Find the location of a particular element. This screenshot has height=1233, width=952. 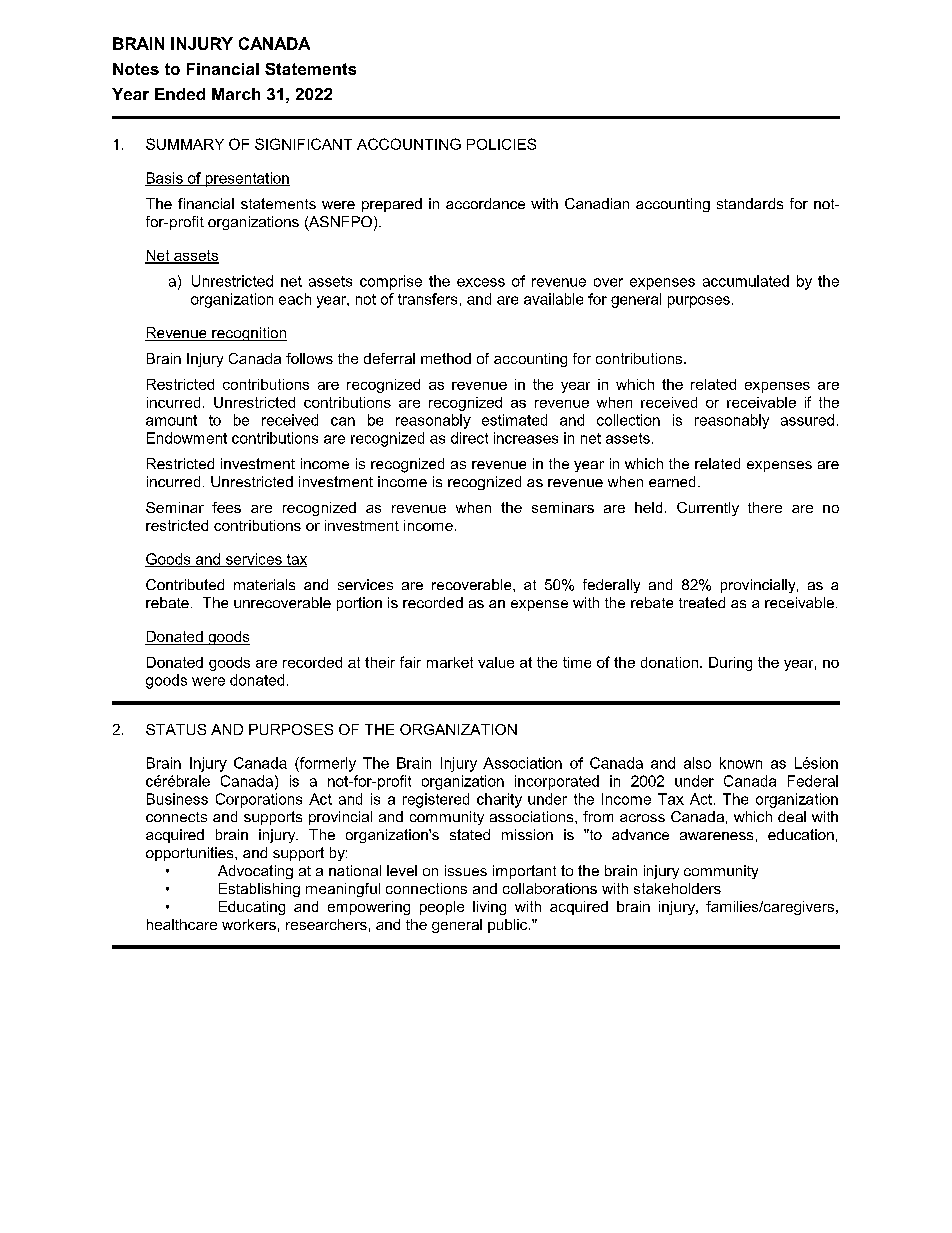

Educating is located at coordinates (252, 908).
